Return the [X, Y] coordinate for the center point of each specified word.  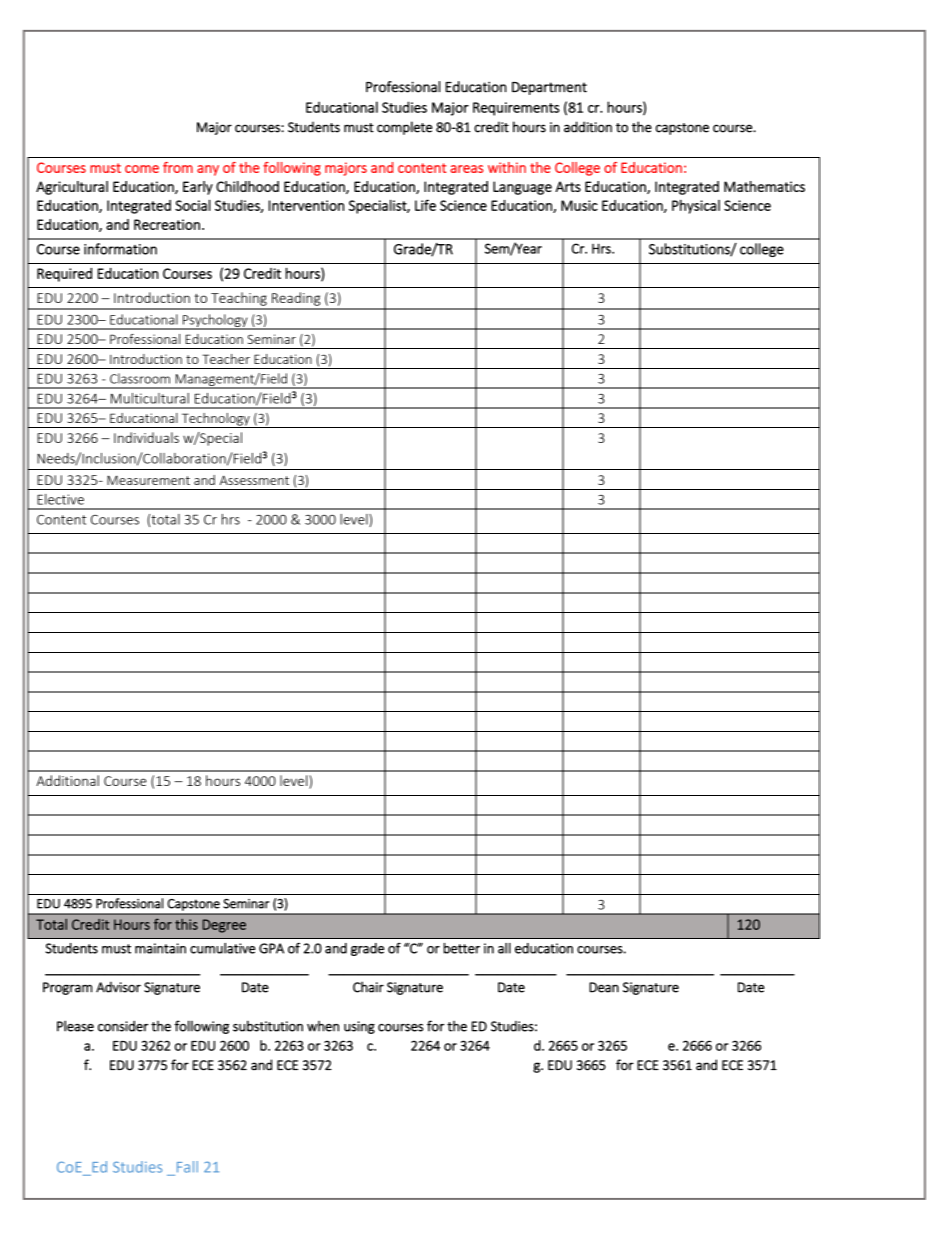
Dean [604, 987]
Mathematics [764, 186]
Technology [215, 420]
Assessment [254, 480]
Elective [60, 499]
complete [404, 128]
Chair [368, 987]
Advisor [118, 987]
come [142, 169]
